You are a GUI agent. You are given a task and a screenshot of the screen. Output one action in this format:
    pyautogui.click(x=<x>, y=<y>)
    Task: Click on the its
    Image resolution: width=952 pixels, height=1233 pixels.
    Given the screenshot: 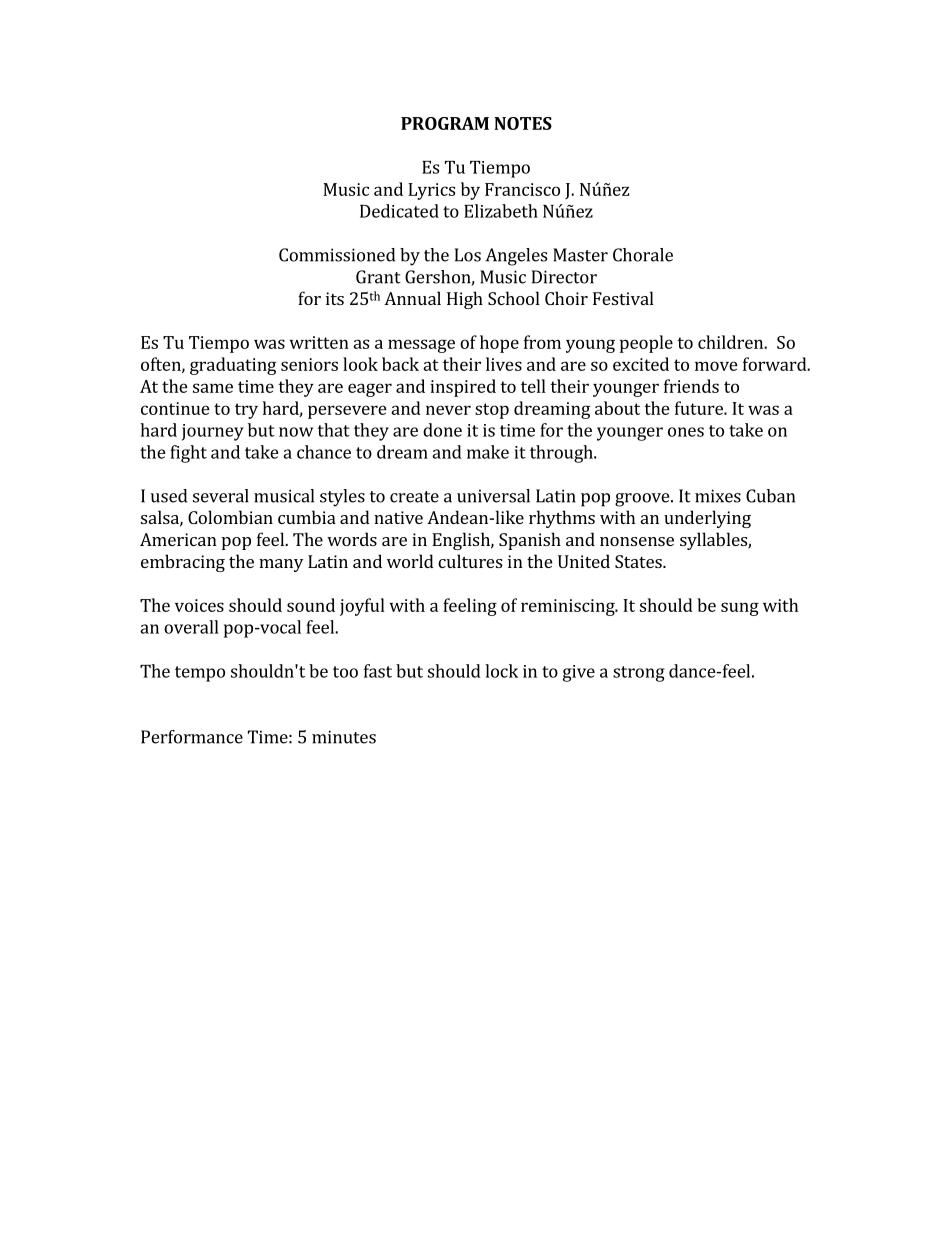 What is the action you would take?
    pyautogui.click(x=335, y=298)
